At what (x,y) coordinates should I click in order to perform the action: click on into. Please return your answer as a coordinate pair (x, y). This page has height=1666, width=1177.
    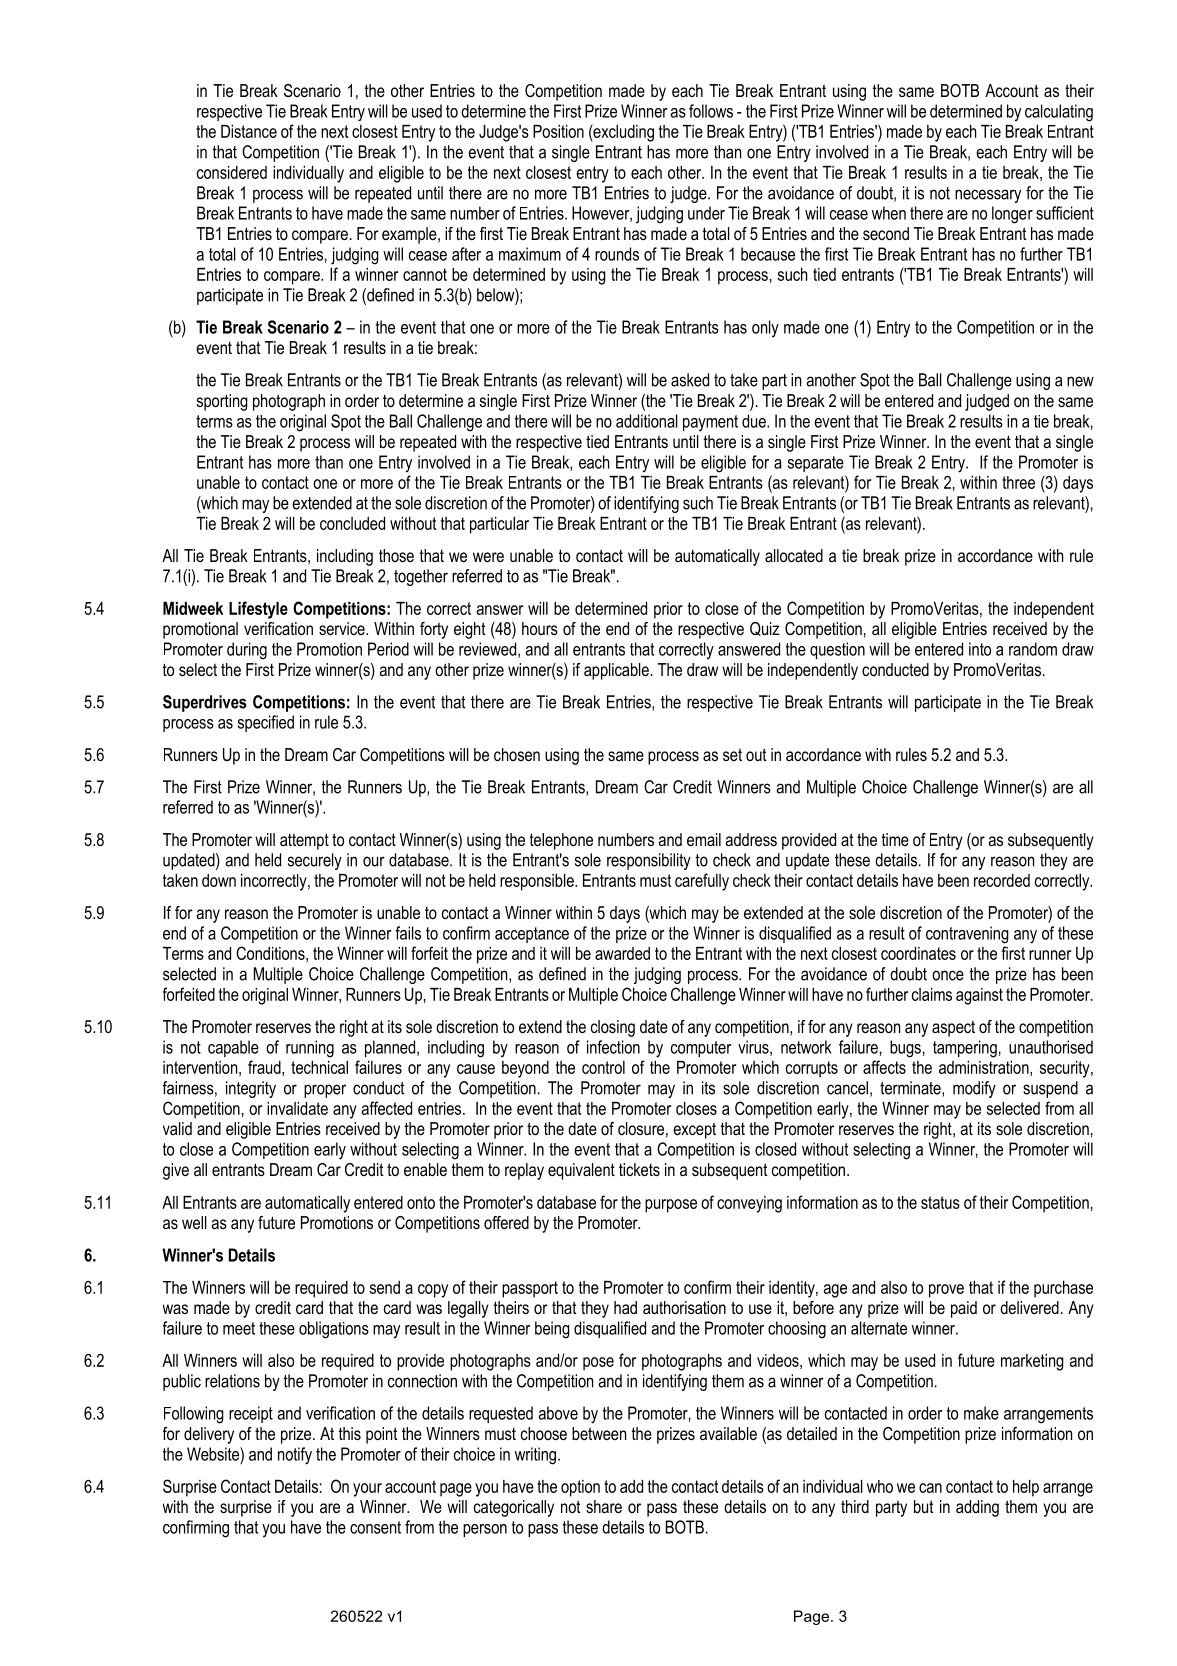
    Looking at the image, I should click on (980, 649).
